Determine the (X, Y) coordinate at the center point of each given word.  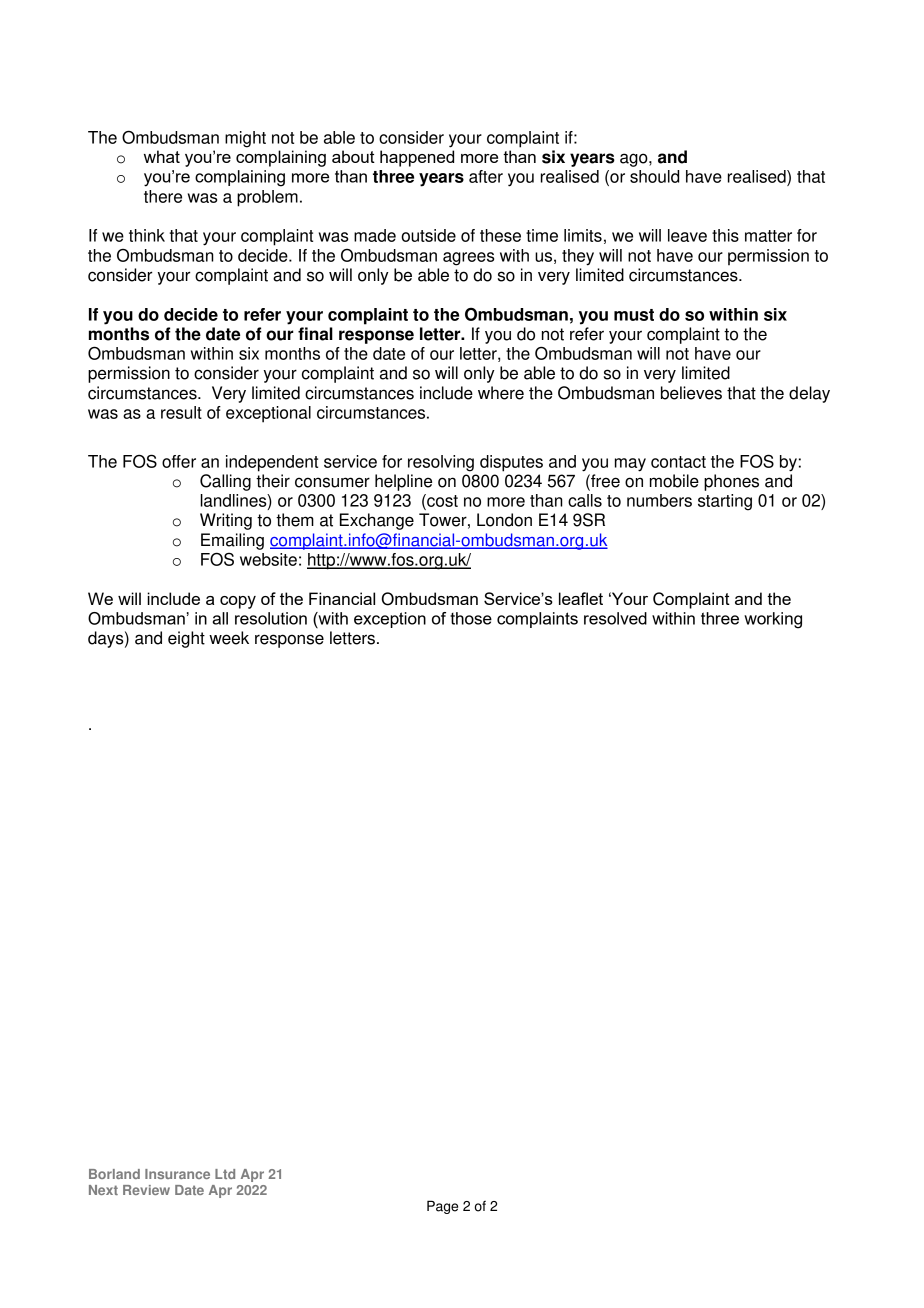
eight (186, 639)
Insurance (177, 1174)
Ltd (225, 1174)
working (773, 620)
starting (725, 502)
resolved (615, 618)
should (654, 176)
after (486, 176)
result (181, 412)
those (471, 618)
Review (146, 1190)
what (162, 156)
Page (442, 1207)
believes (691, 393)
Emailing (232, 541)
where (501, 393)
